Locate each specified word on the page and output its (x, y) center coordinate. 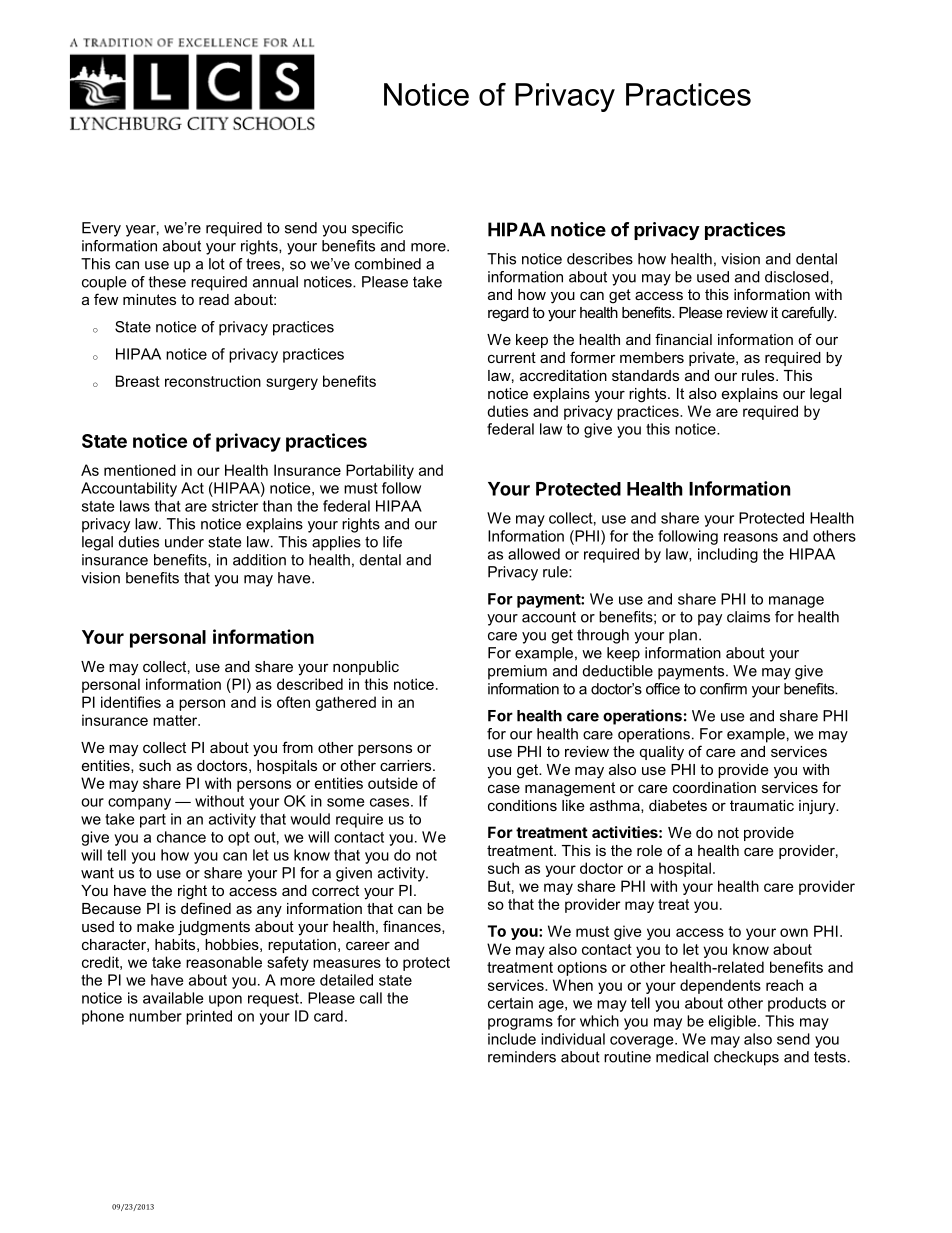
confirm (723, 689)
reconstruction (213, 381)
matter (176, 720)
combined (388, 264)
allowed (534, 554)
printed (209, 1017)
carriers (407, 765)
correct (335, 890)
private (713, 359)
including (728, 555)
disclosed (797, 277)
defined (206, 908)
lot (217, 264)
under (184, 542)
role (649, 850)
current (512, 357)
